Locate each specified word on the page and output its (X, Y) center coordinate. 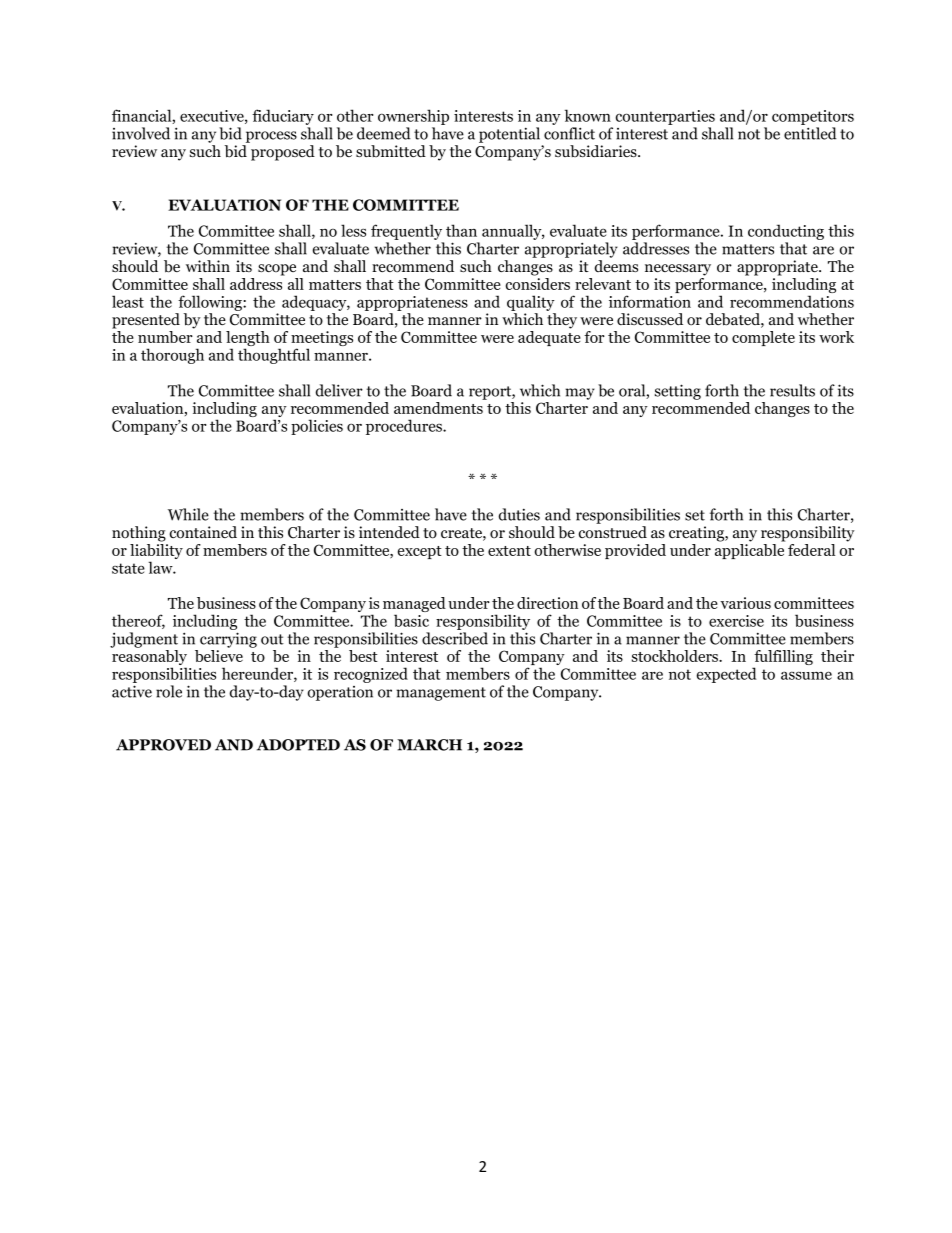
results (792, 390)
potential (509, 135)
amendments (438, 408)
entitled (810, 133)
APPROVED (163, 745)
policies (317, 427)
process (271, 137)
